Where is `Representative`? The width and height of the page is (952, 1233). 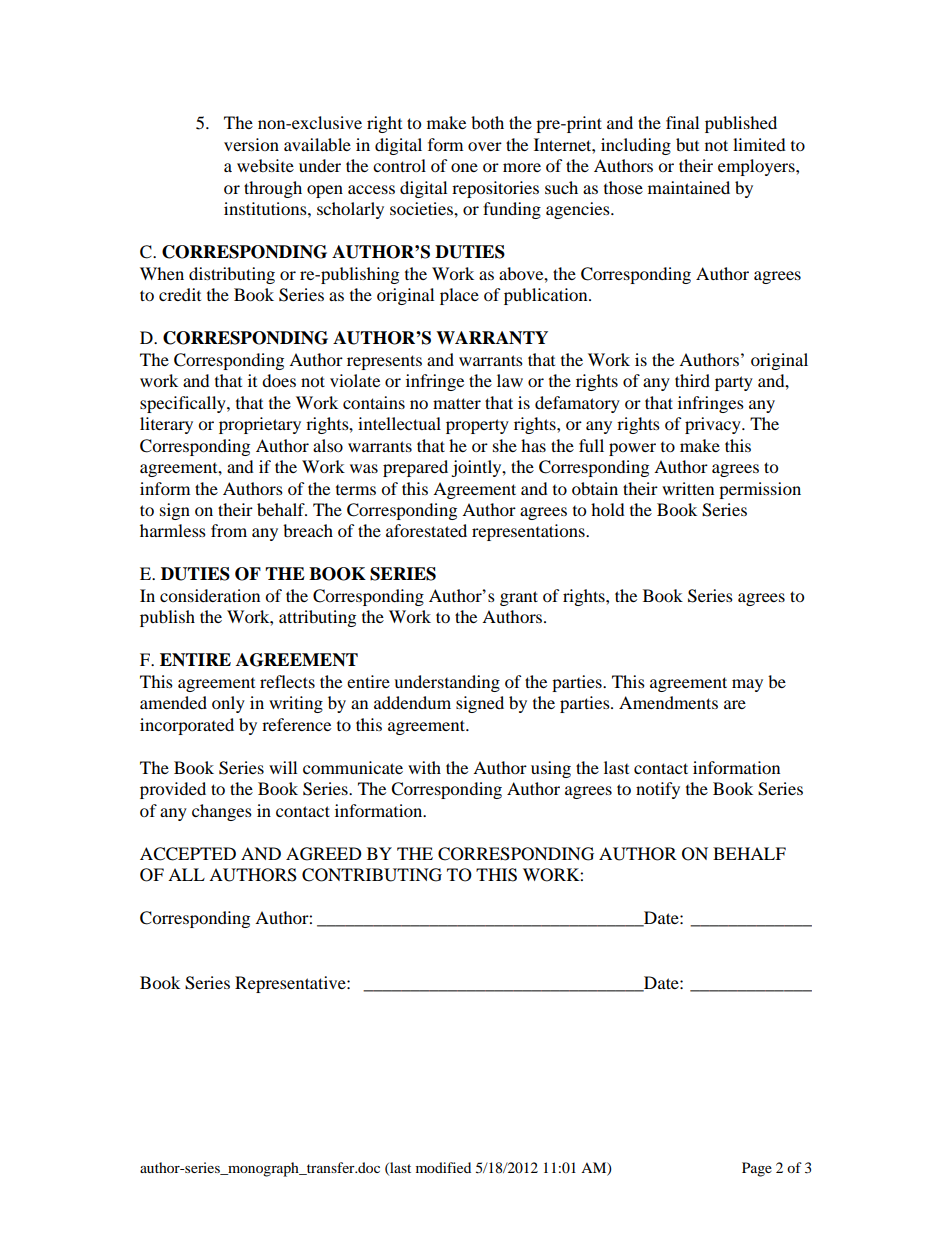
Representative is located at coordinates (291, 984).
